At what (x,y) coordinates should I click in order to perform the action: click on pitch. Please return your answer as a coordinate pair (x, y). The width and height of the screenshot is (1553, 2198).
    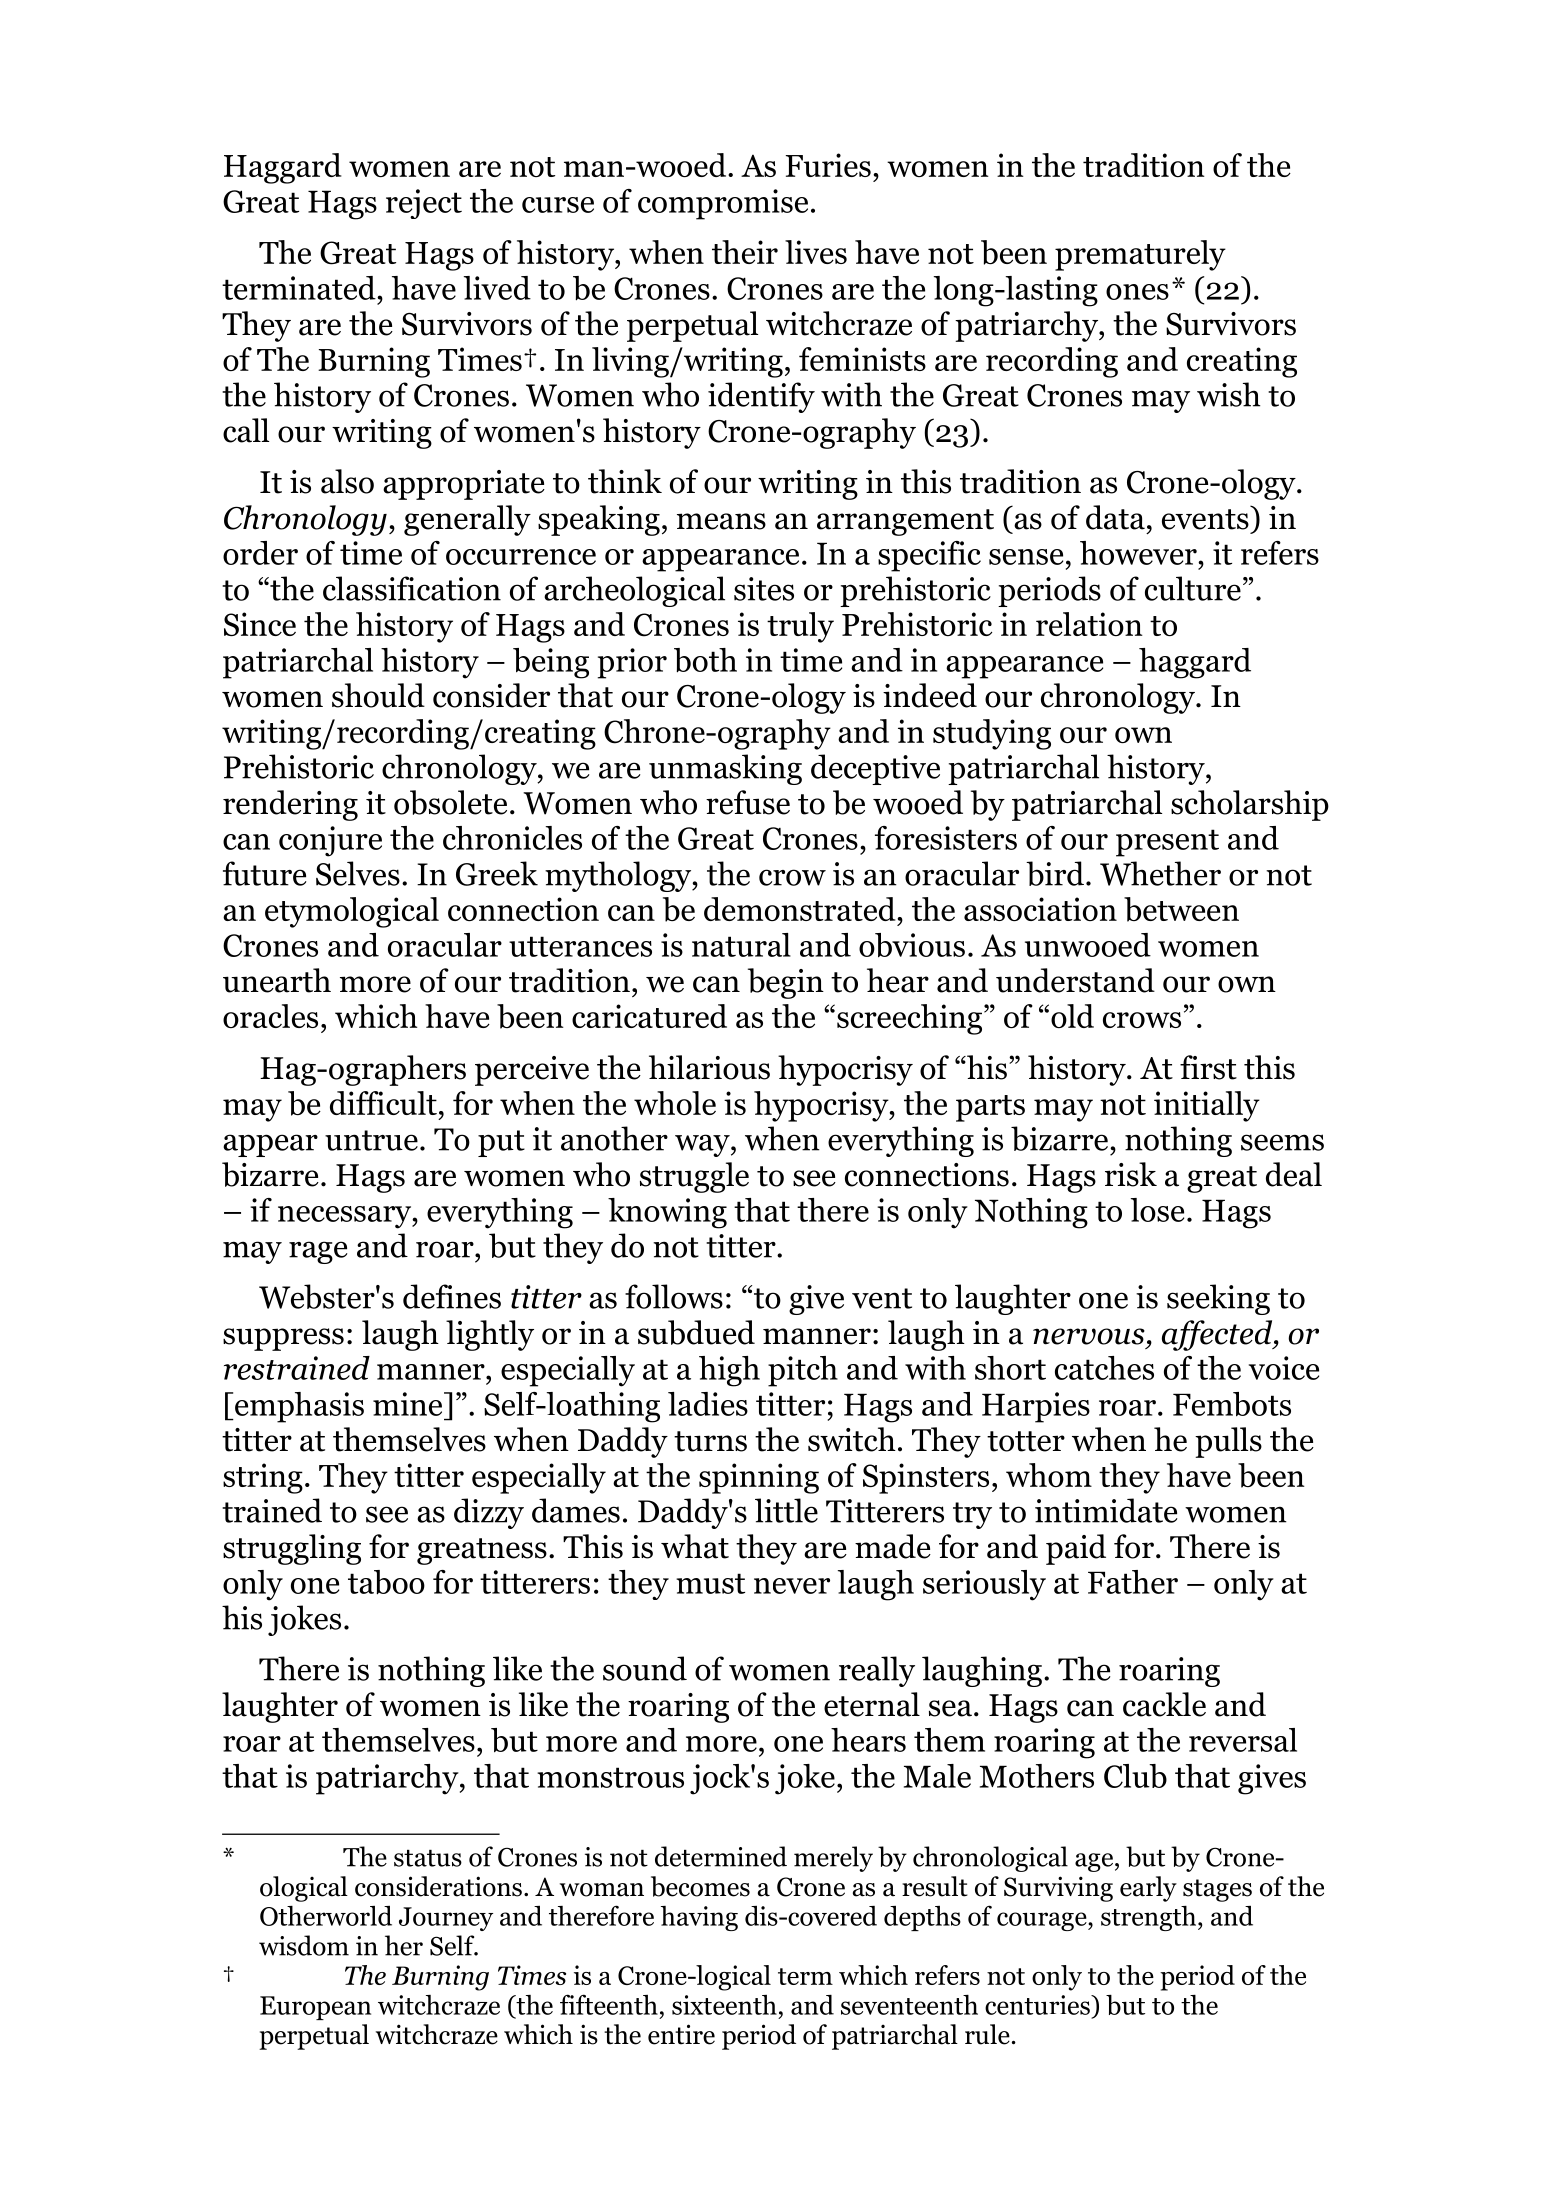
    Looking at the image, I should click on (803, 1371).
